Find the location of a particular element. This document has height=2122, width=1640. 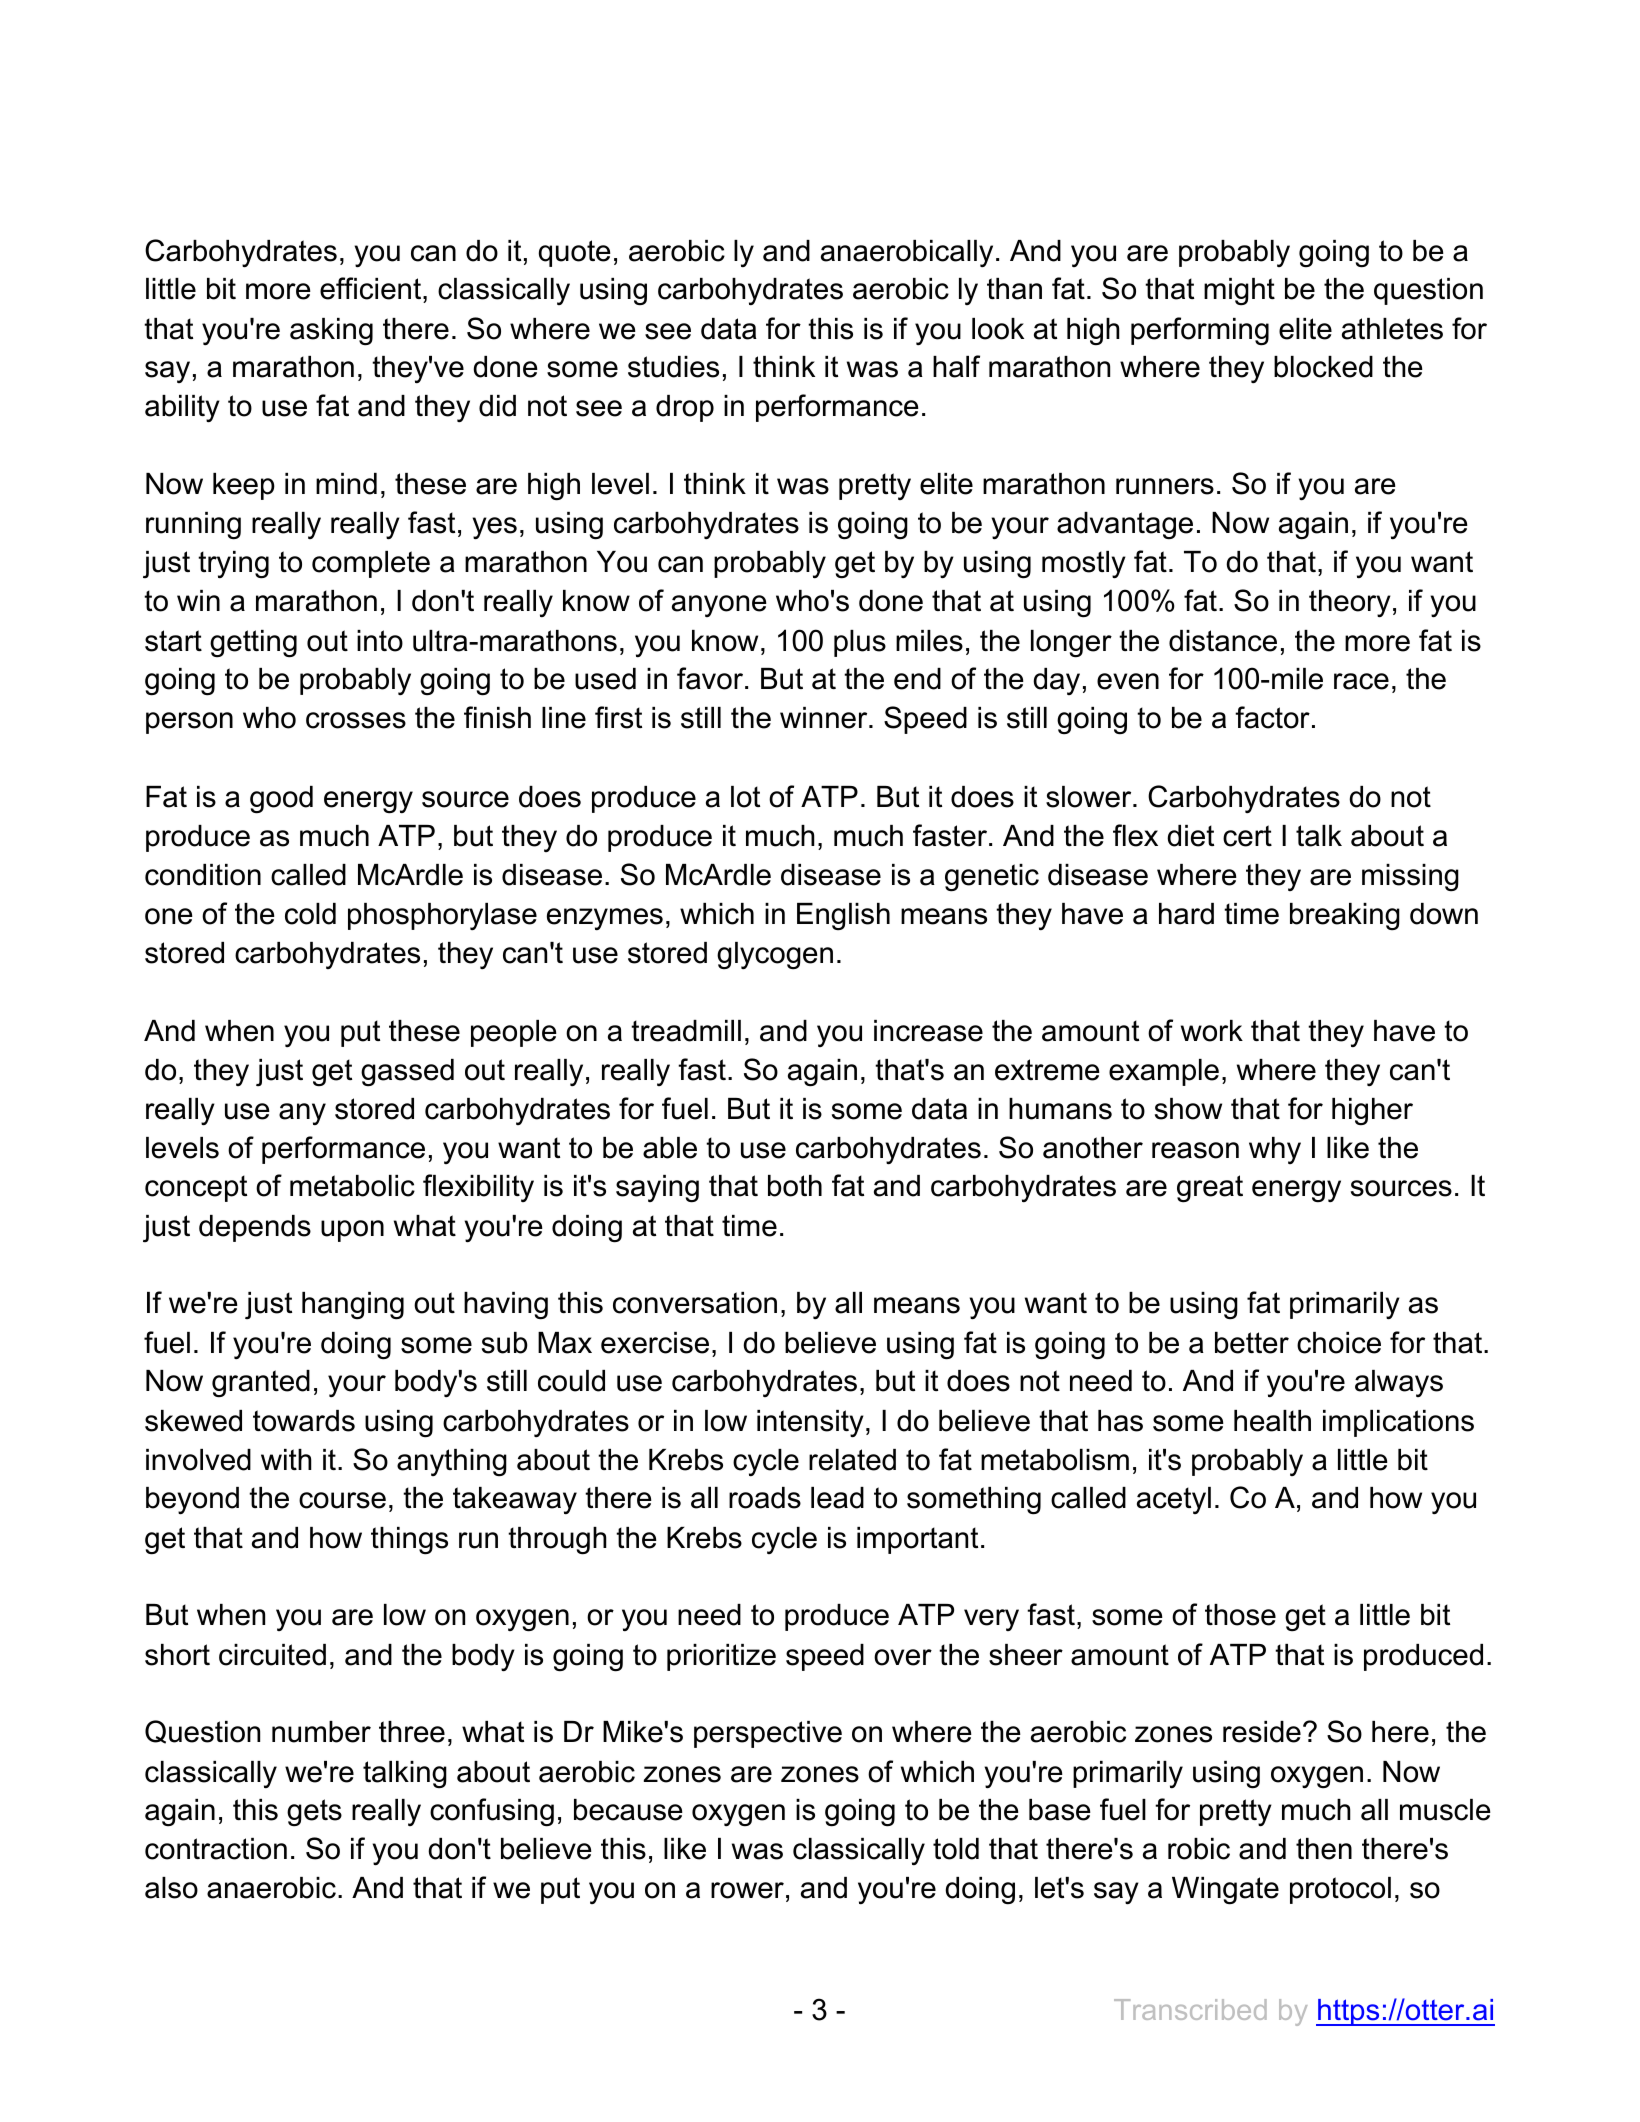

factor is located at coordinates (1272, 717).
